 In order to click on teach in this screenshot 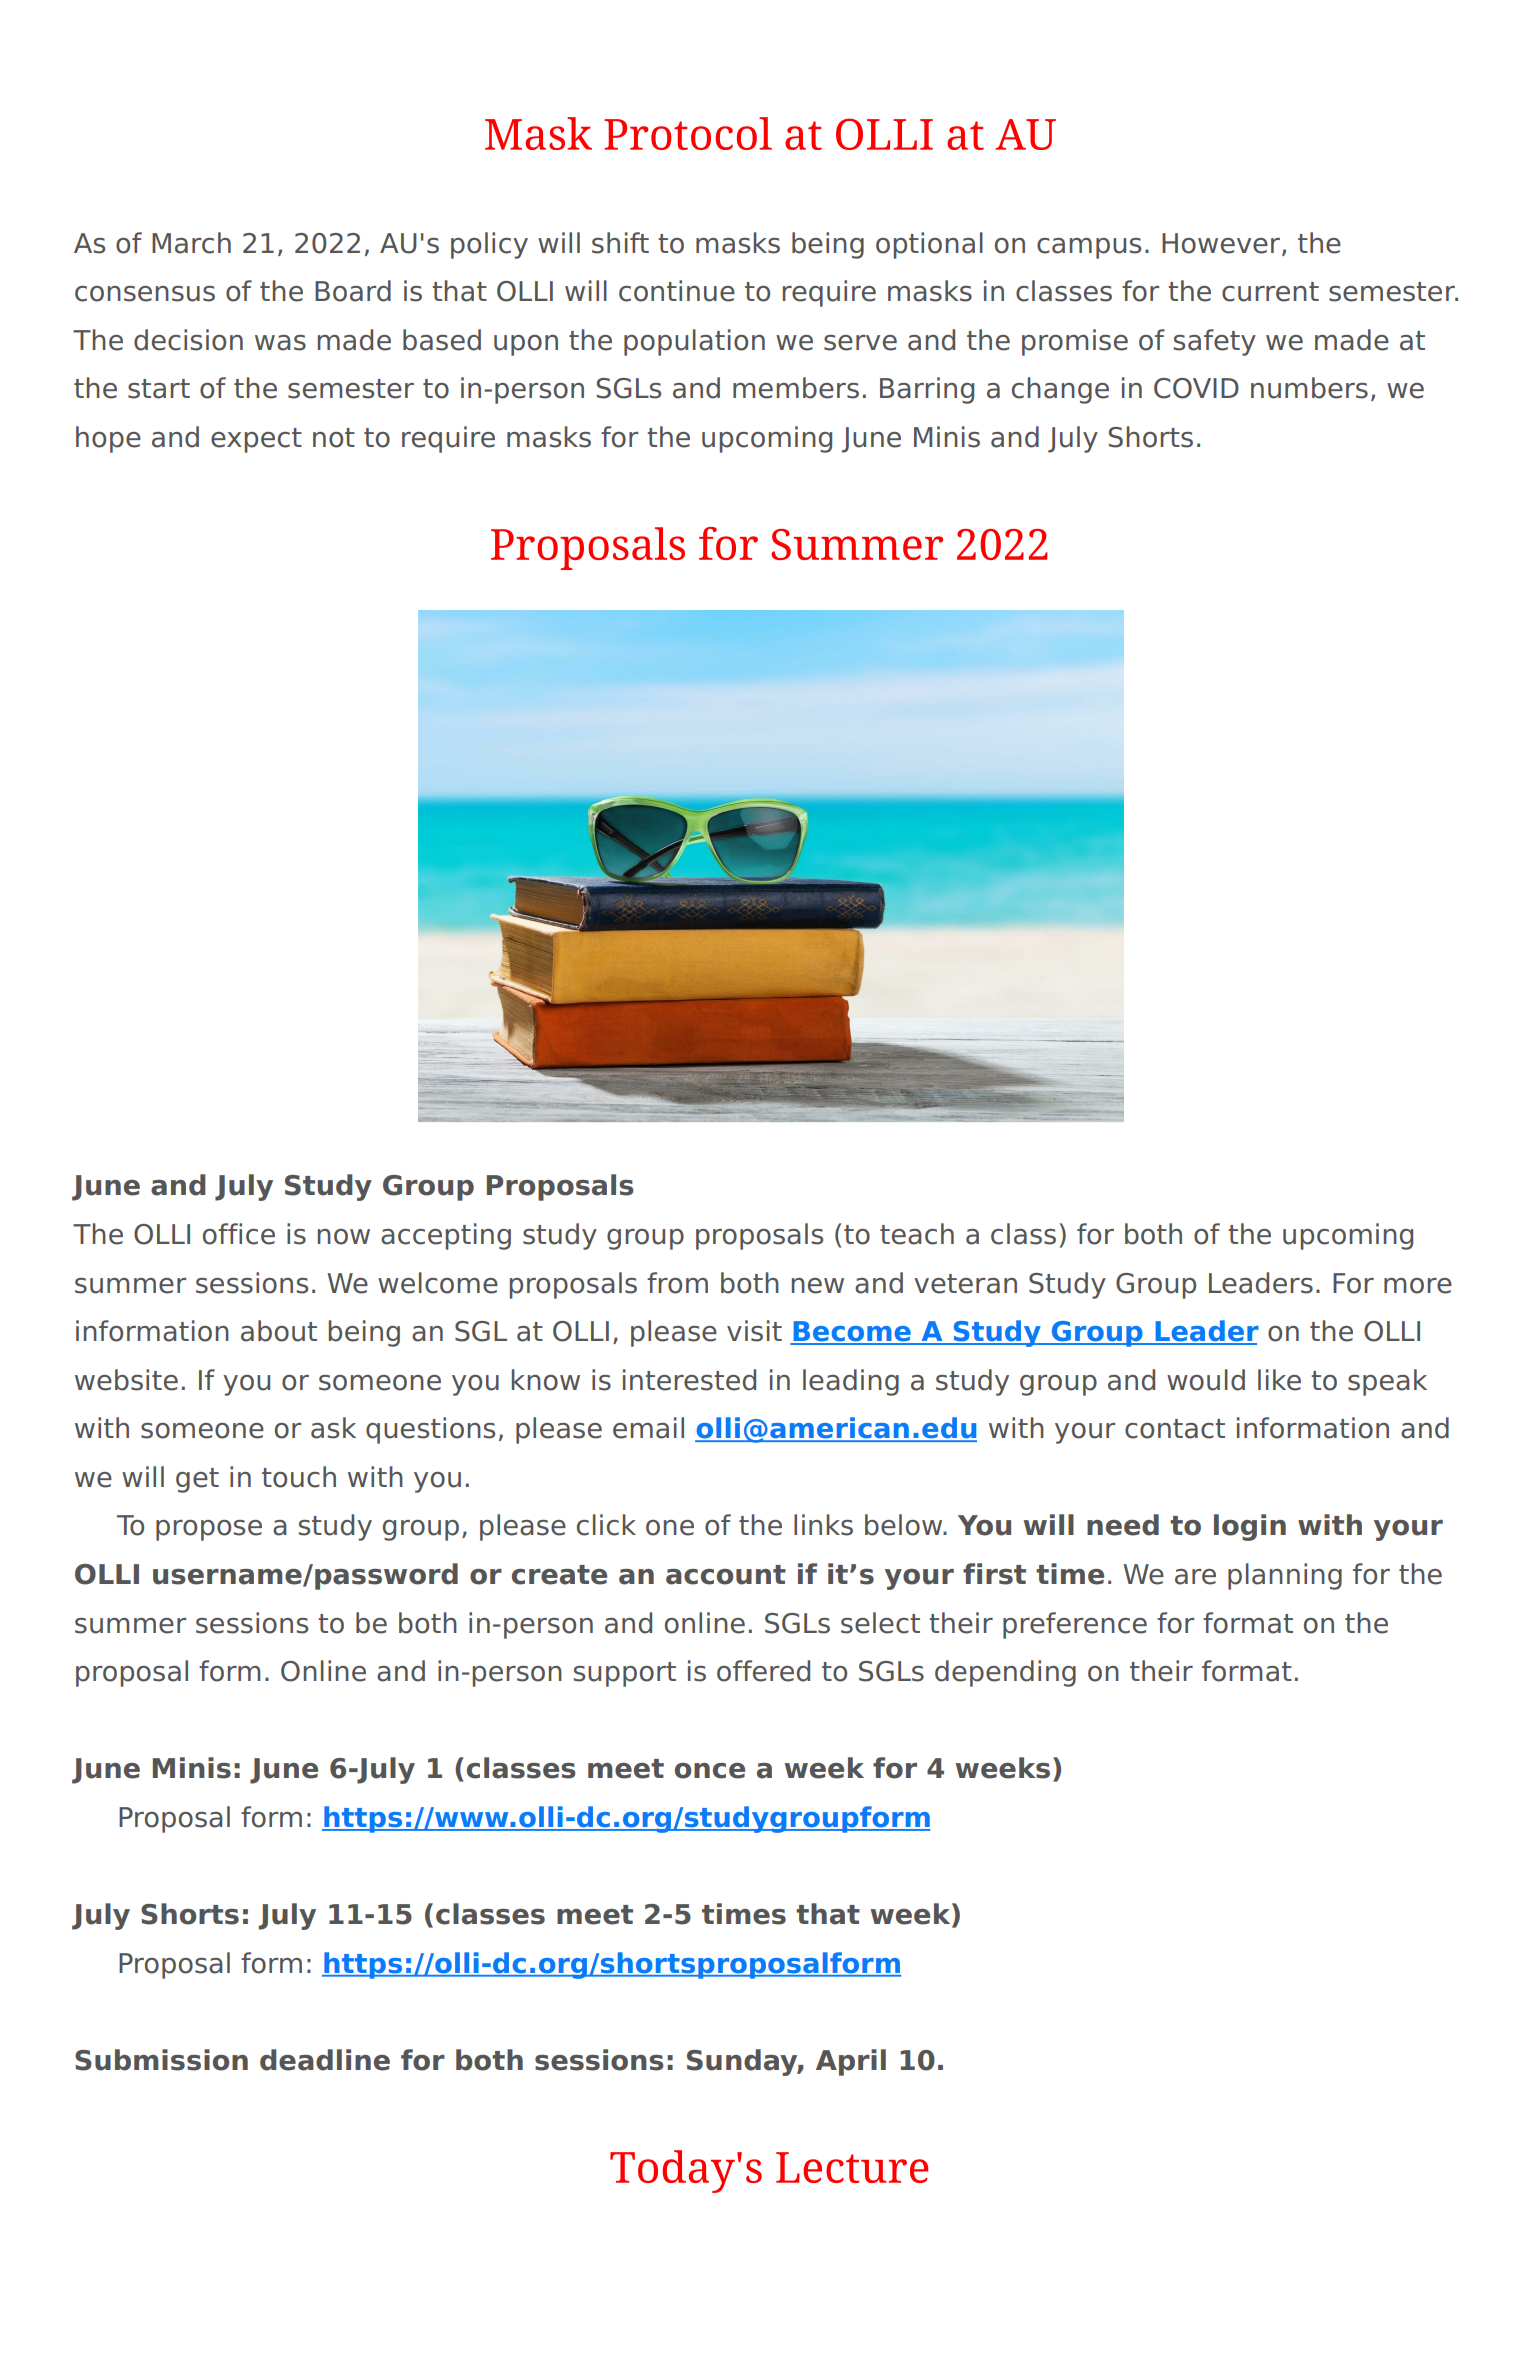, I will do `click(917, 1234)`.
